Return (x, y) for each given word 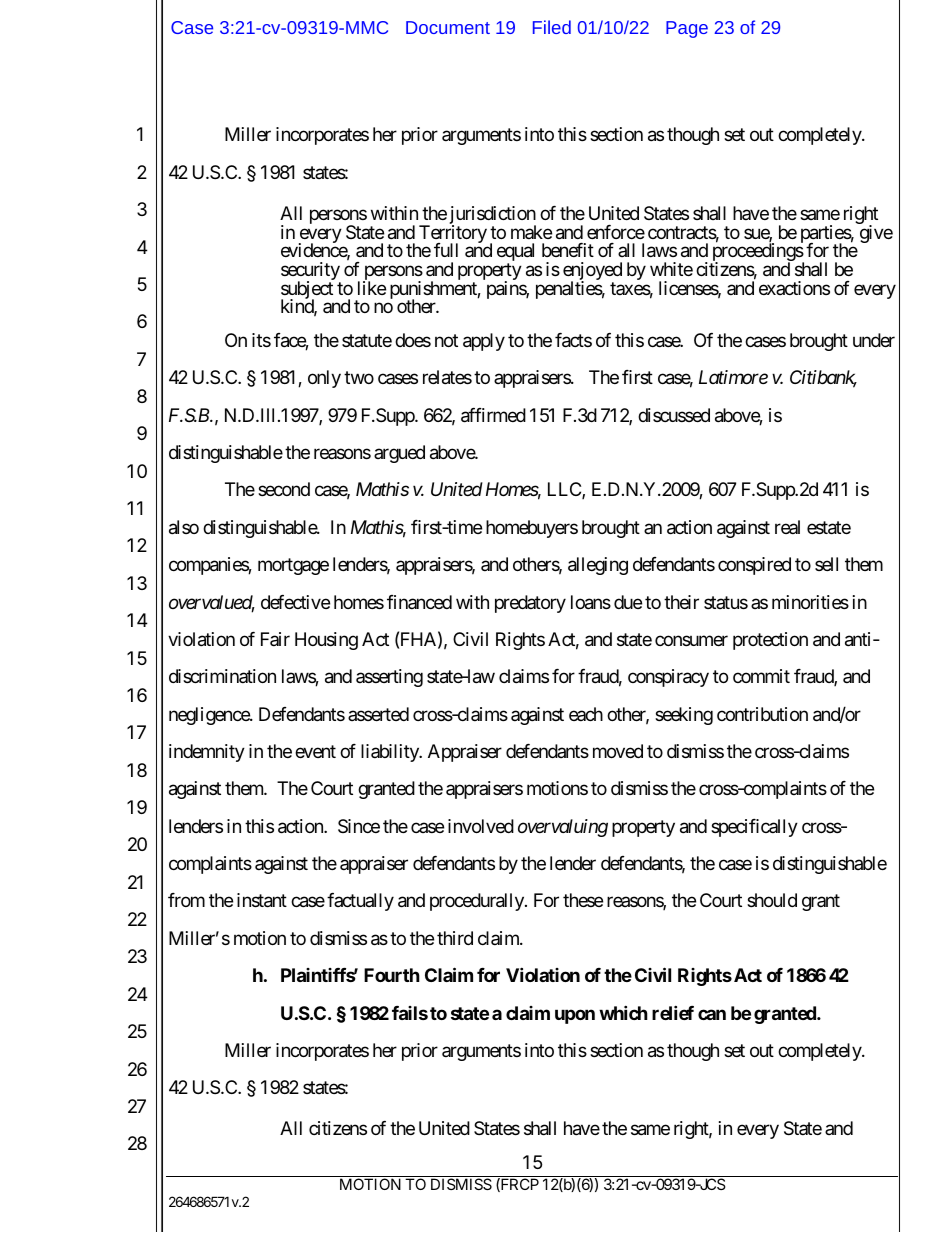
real (787, 527)
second (284, 489)
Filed (552, 27)
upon (575, 1016)
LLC (565, 490)
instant (262, 900)
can (712, 1014)
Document (448, 27)
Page (687, 29)
